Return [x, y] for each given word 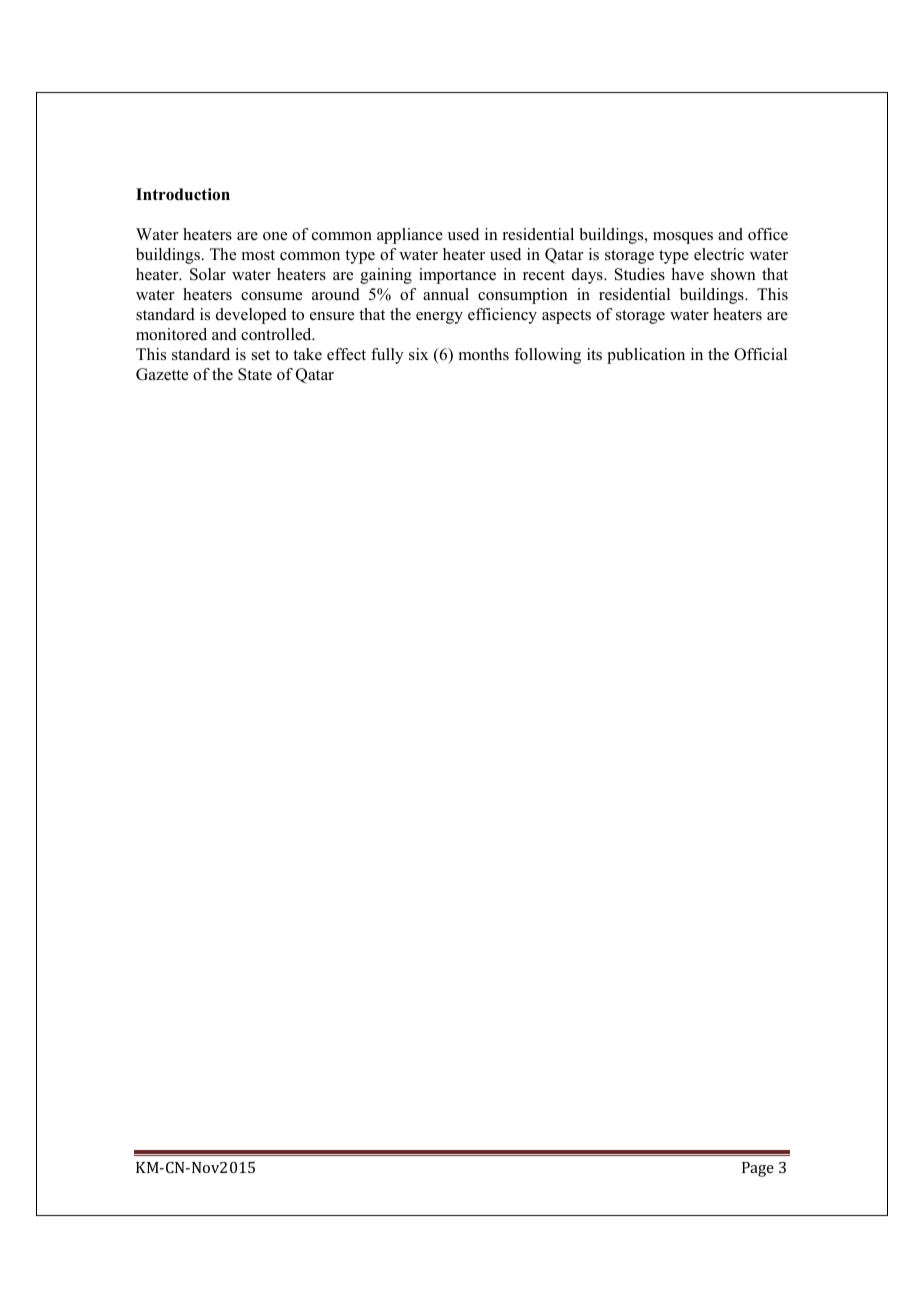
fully [387, 356]
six [418, 354]
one [275, 236]
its [594, 354]
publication [646, 356]
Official [760, 354]
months [484, 354]
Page [758, 1169]
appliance [410, 236]
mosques [683, 238]
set [261, 355]
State [255, 374]
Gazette [162, 374]
